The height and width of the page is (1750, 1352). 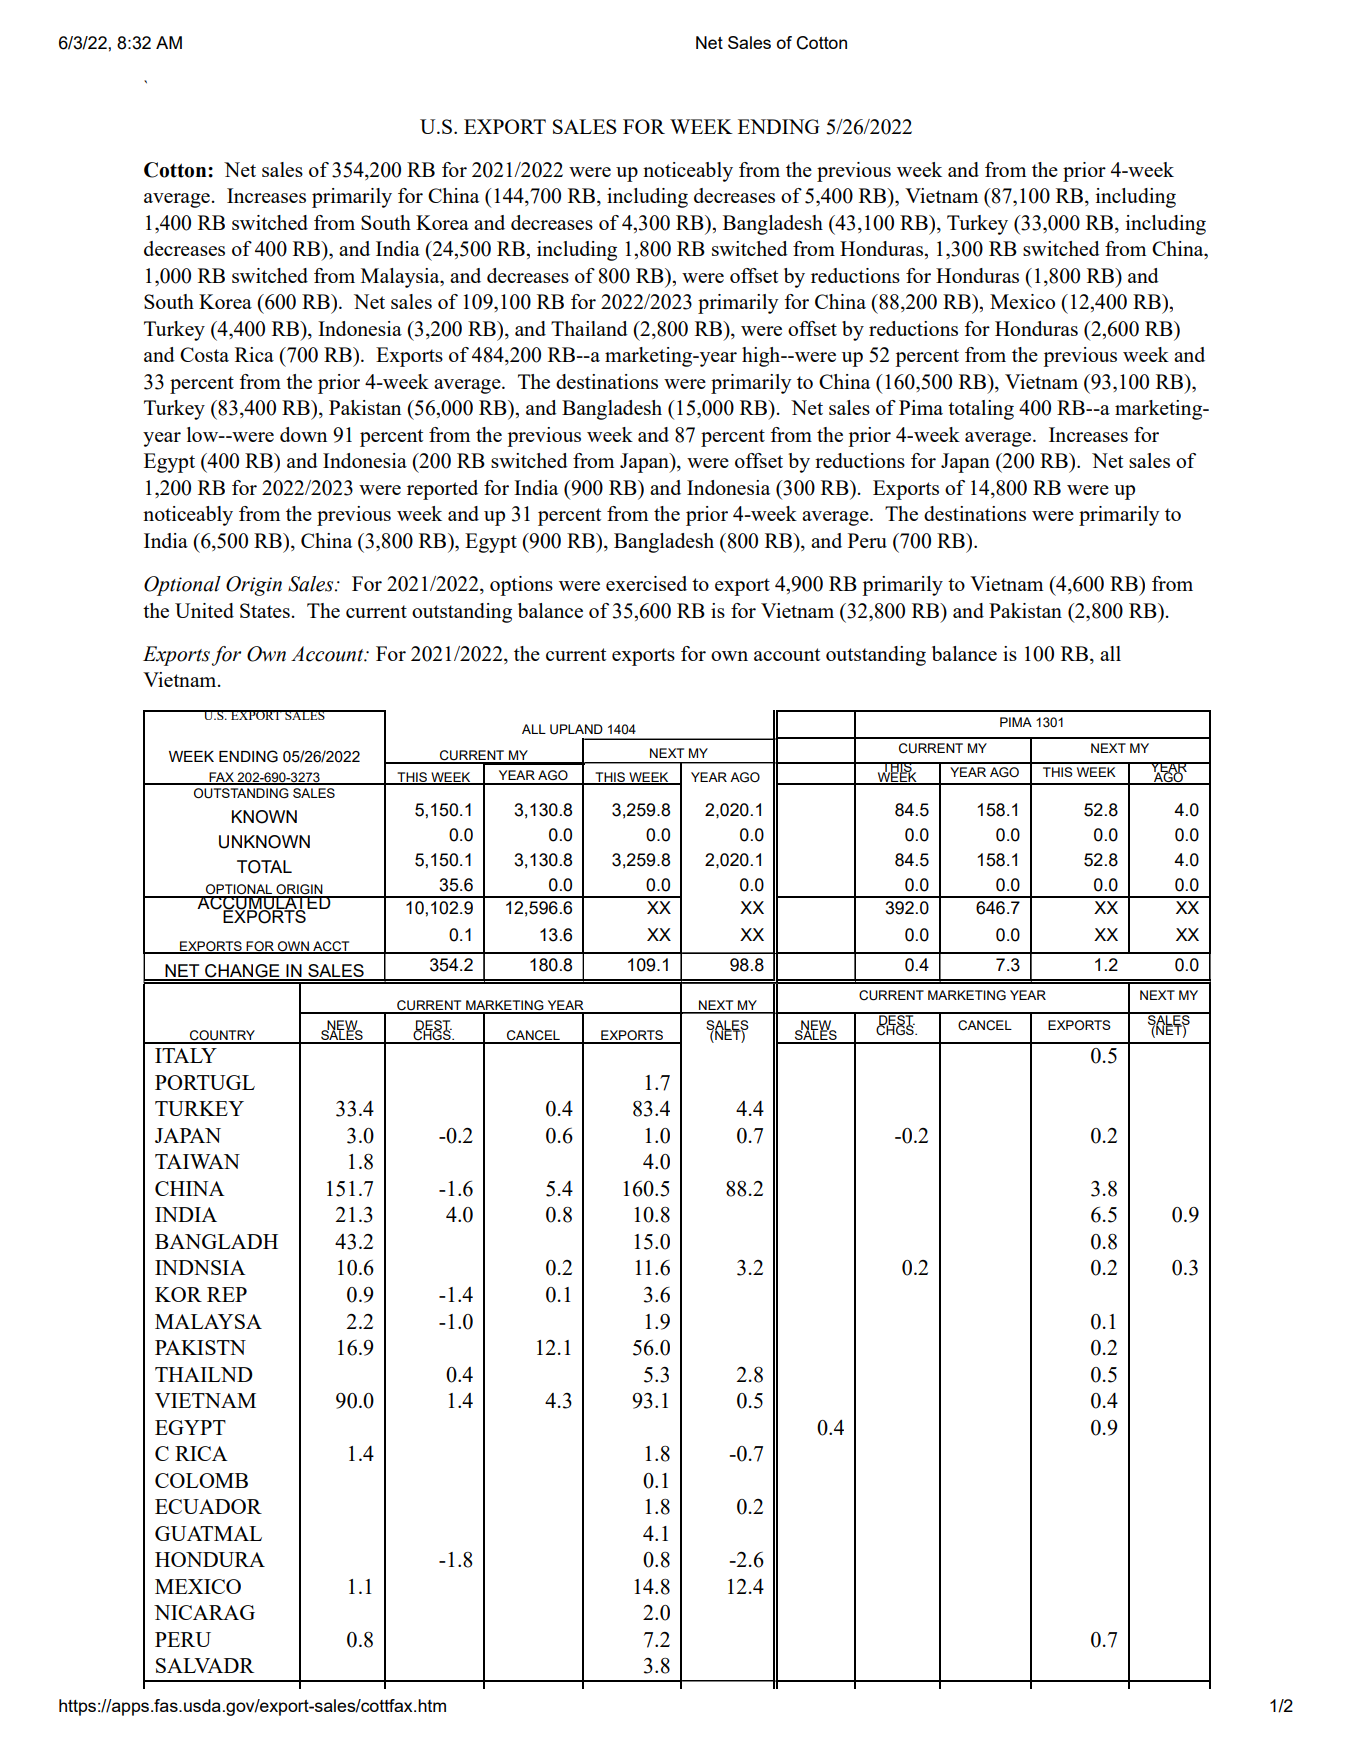 I want to click on States, so click(x=265, y=610).
